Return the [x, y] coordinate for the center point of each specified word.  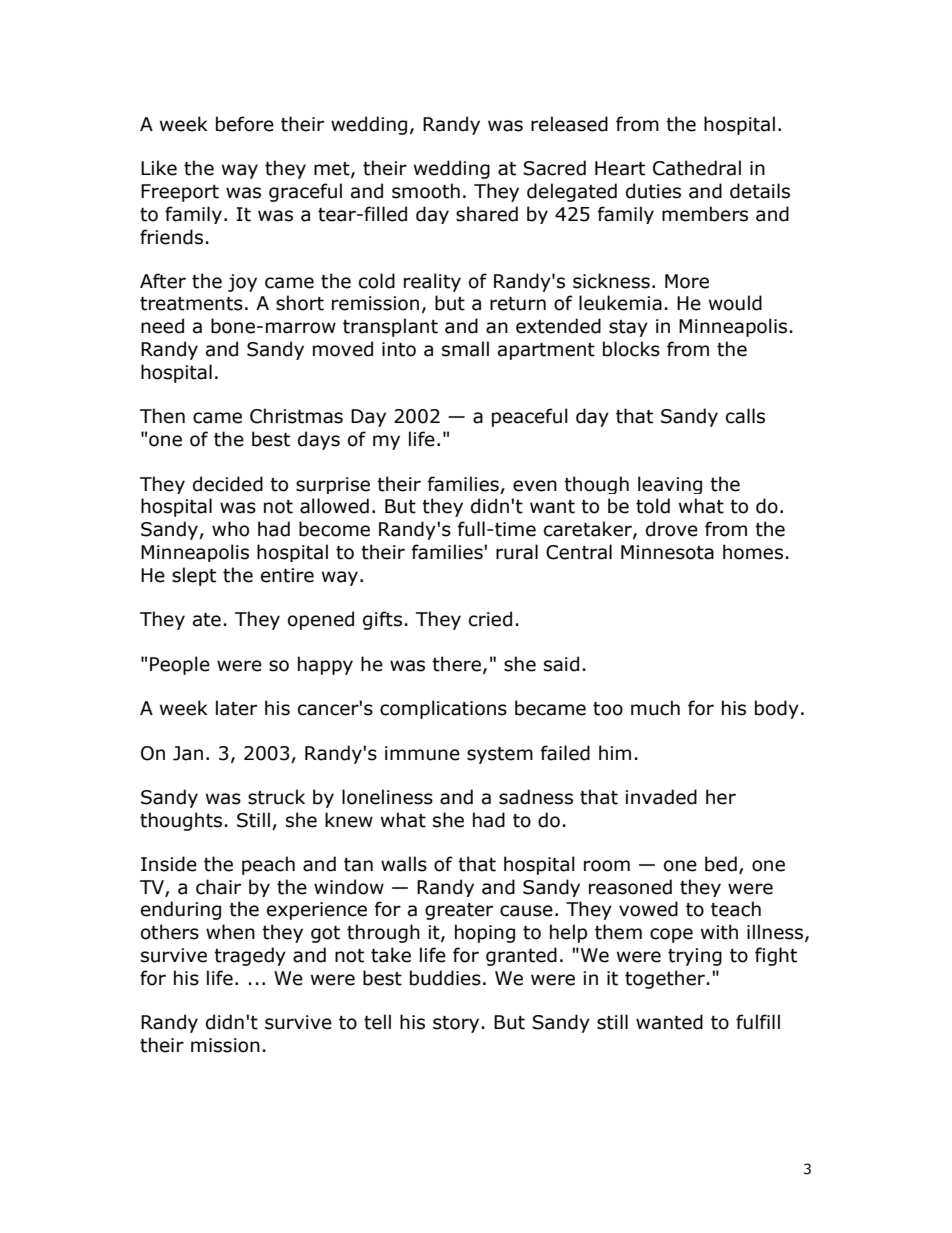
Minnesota [667, 552]
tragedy [250, 956]
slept [194, 576]
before [245, 124]
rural [517, 552]
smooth [426, 191]
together [665, 979]
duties [653, 191]
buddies [445, 978]
